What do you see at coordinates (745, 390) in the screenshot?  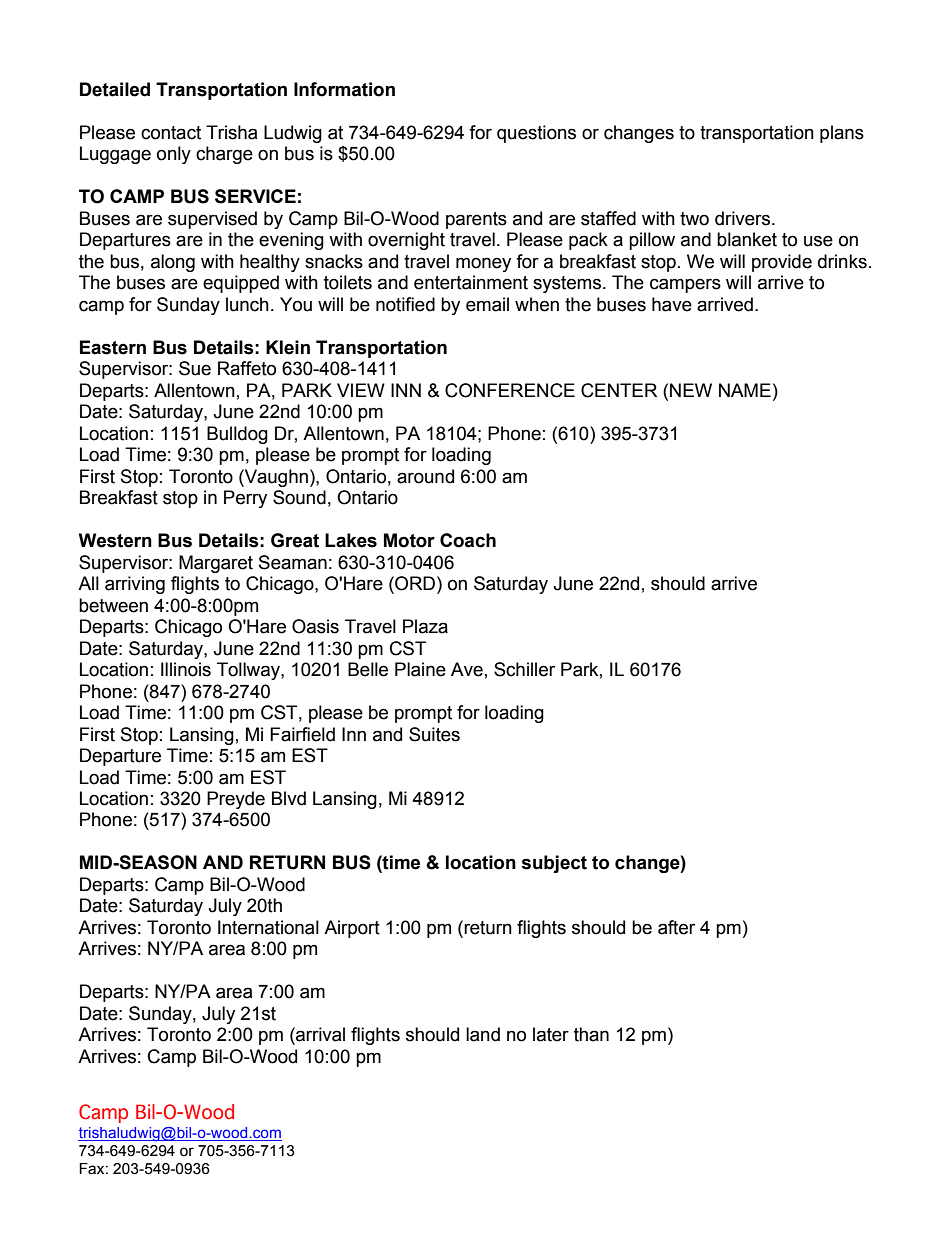 I see `NAME` at bounding box center [745, 390].
